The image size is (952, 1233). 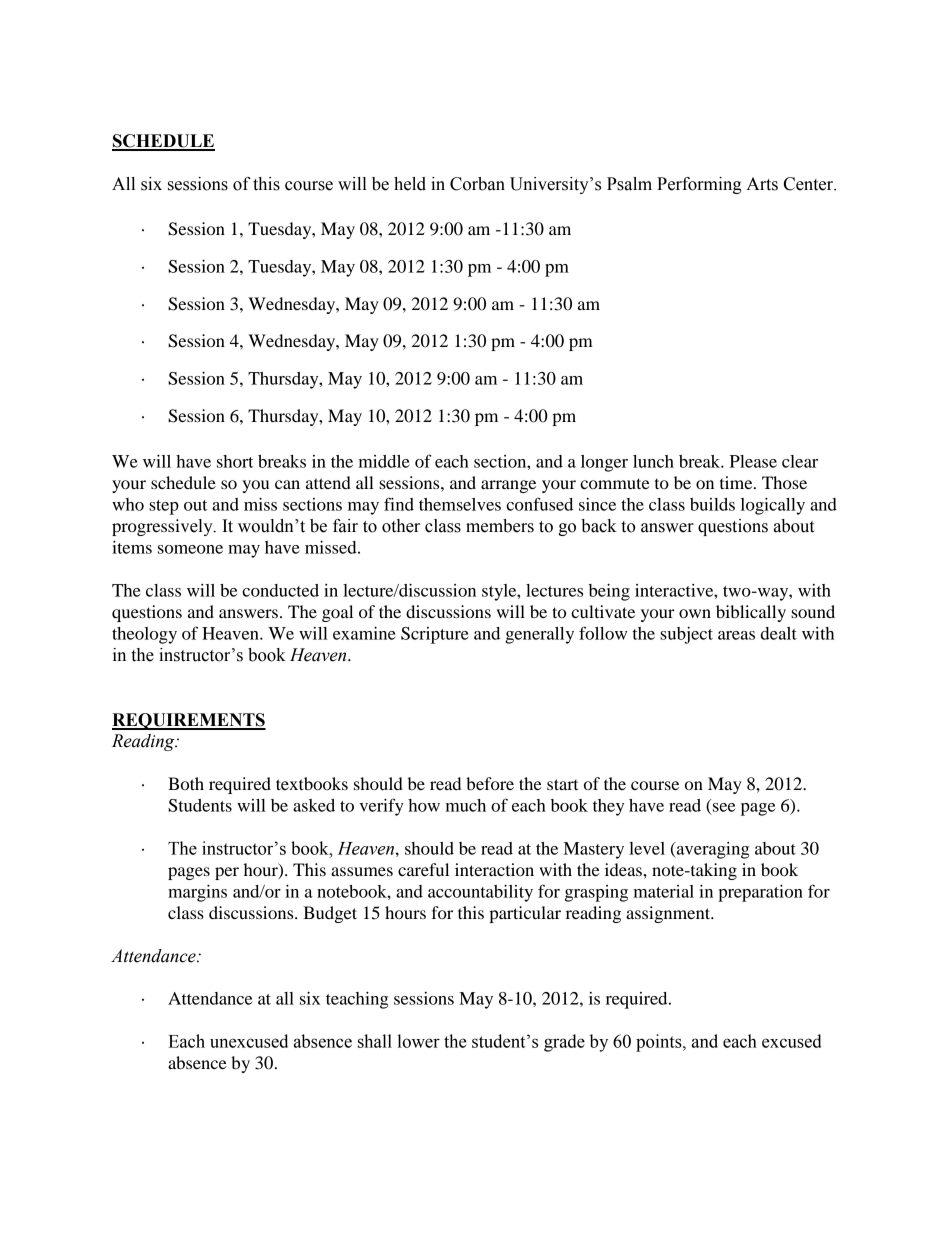 What do you see at coordinates (435, 635) in the screenshot?
I see `Scripture` at bounding box center [435, 635].
